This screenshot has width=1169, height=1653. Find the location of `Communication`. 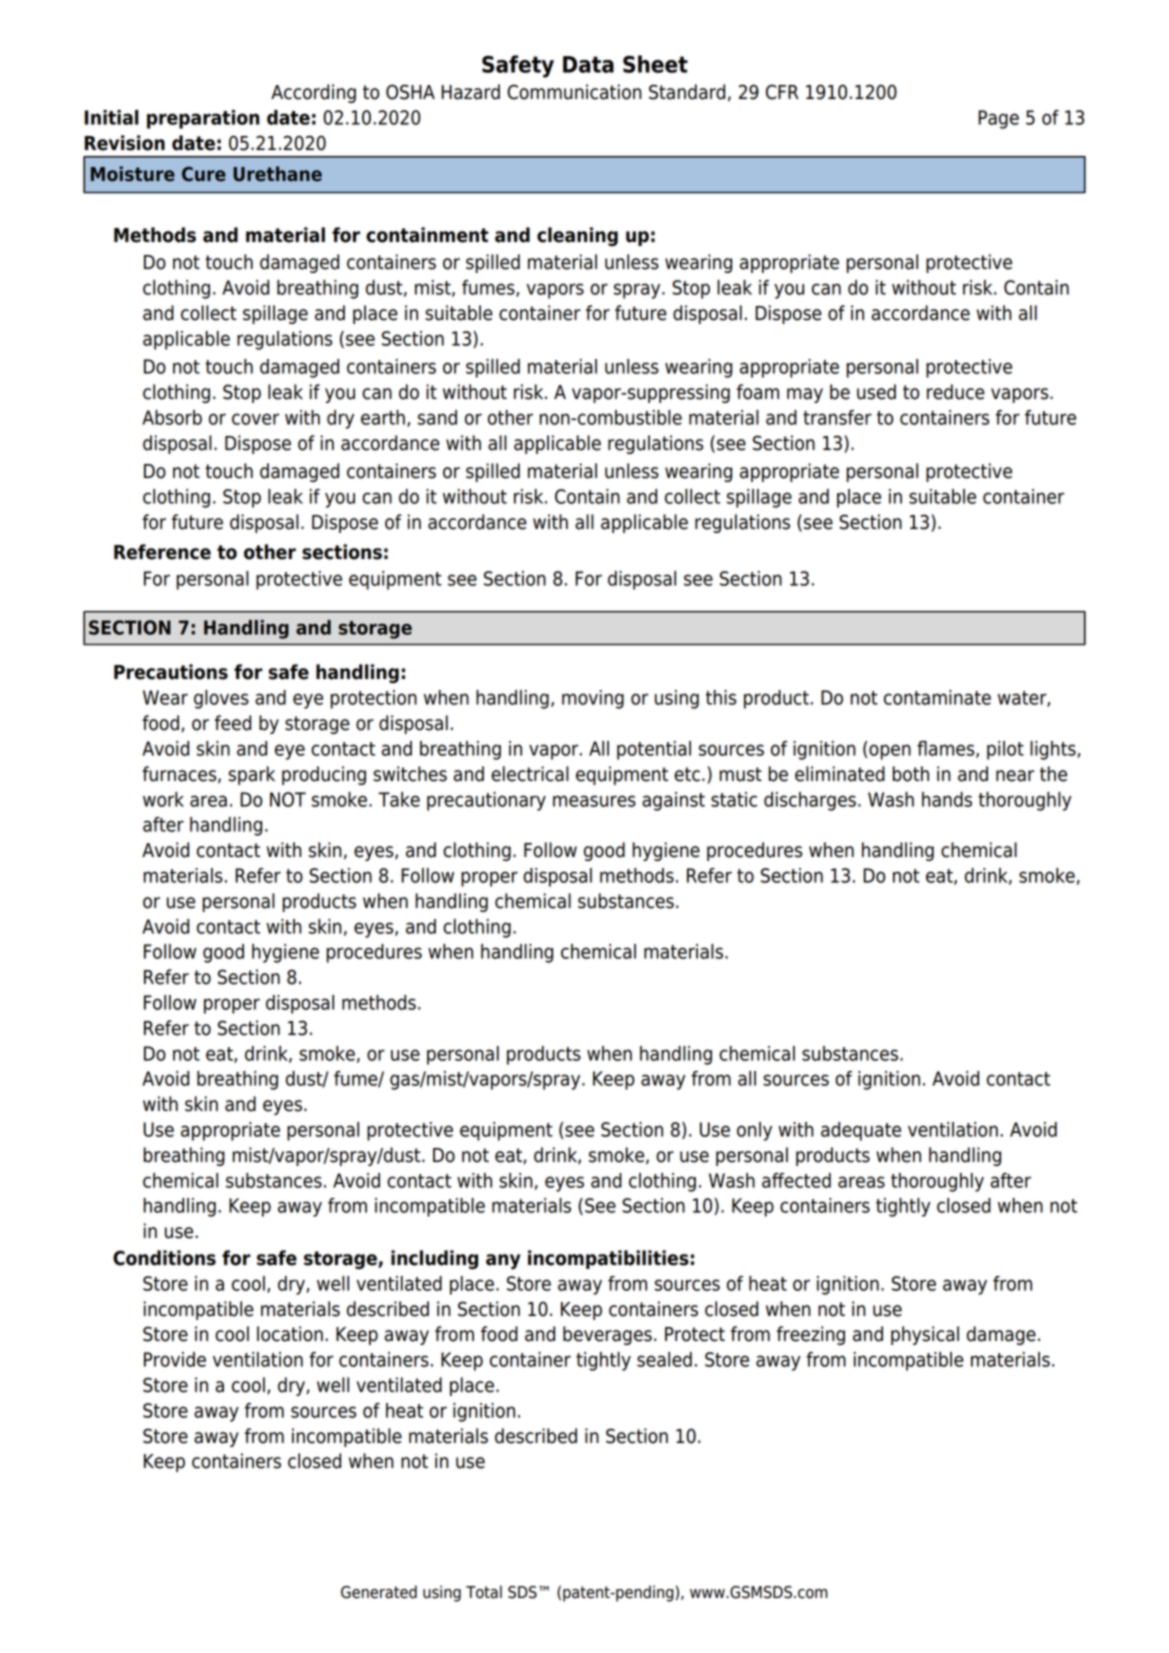

Communication is located at coordinates (574, 92).
